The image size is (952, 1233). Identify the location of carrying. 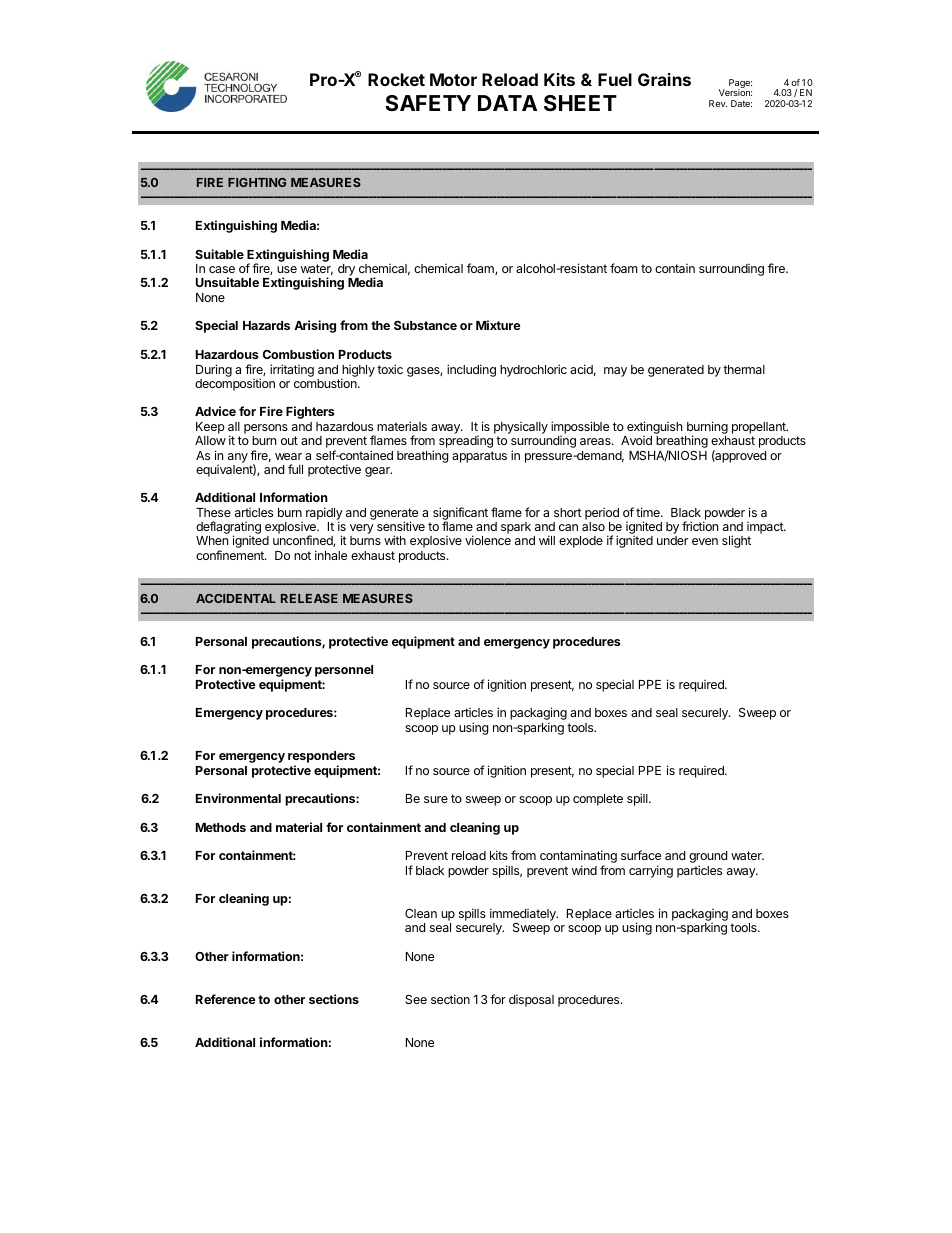
(651, 871).
